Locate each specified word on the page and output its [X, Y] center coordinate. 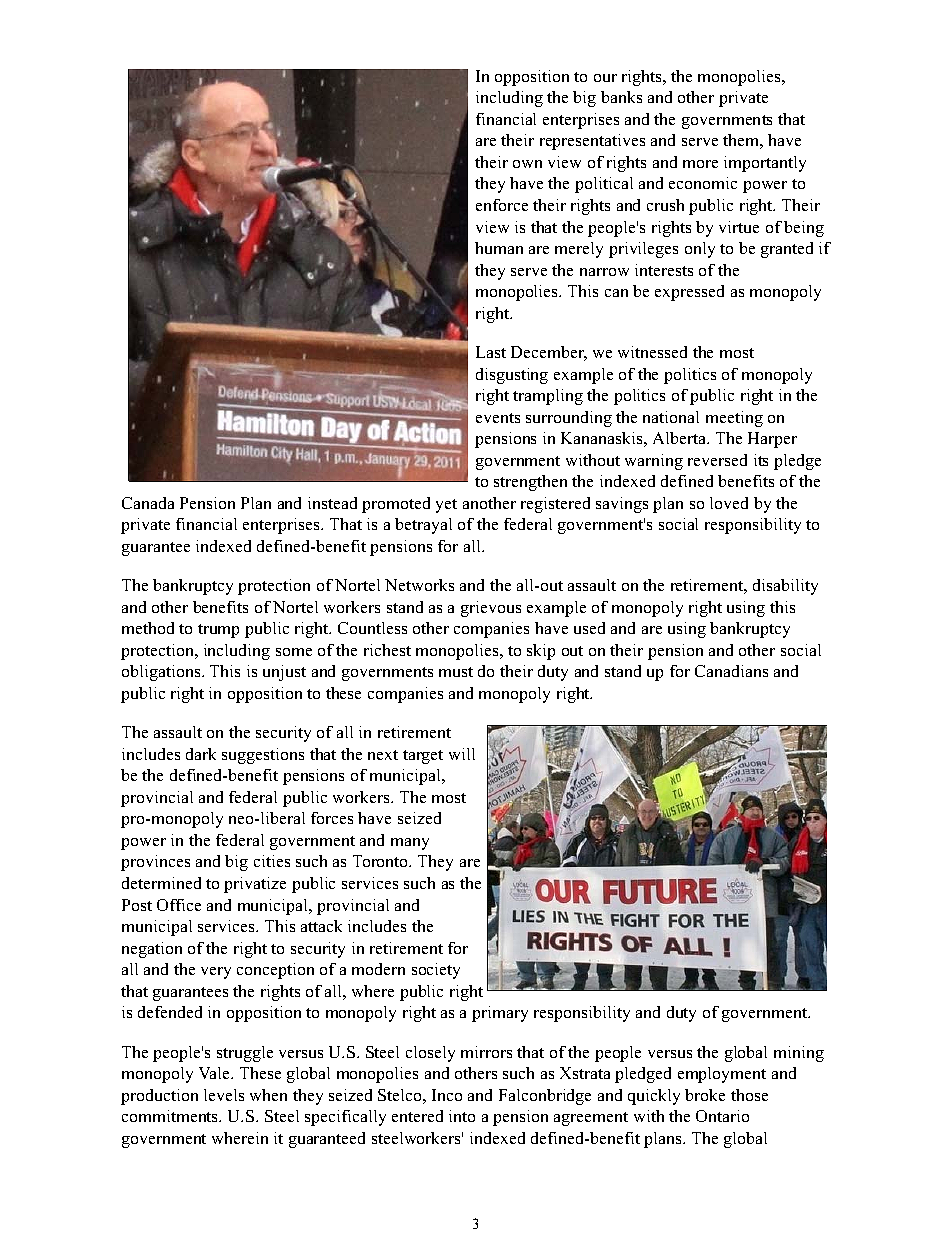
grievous [491, 609]
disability [785, 587]
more [700, 164]
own [527, 164]
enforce [502, 205]
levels [224, 1095]
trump [218, 631]
